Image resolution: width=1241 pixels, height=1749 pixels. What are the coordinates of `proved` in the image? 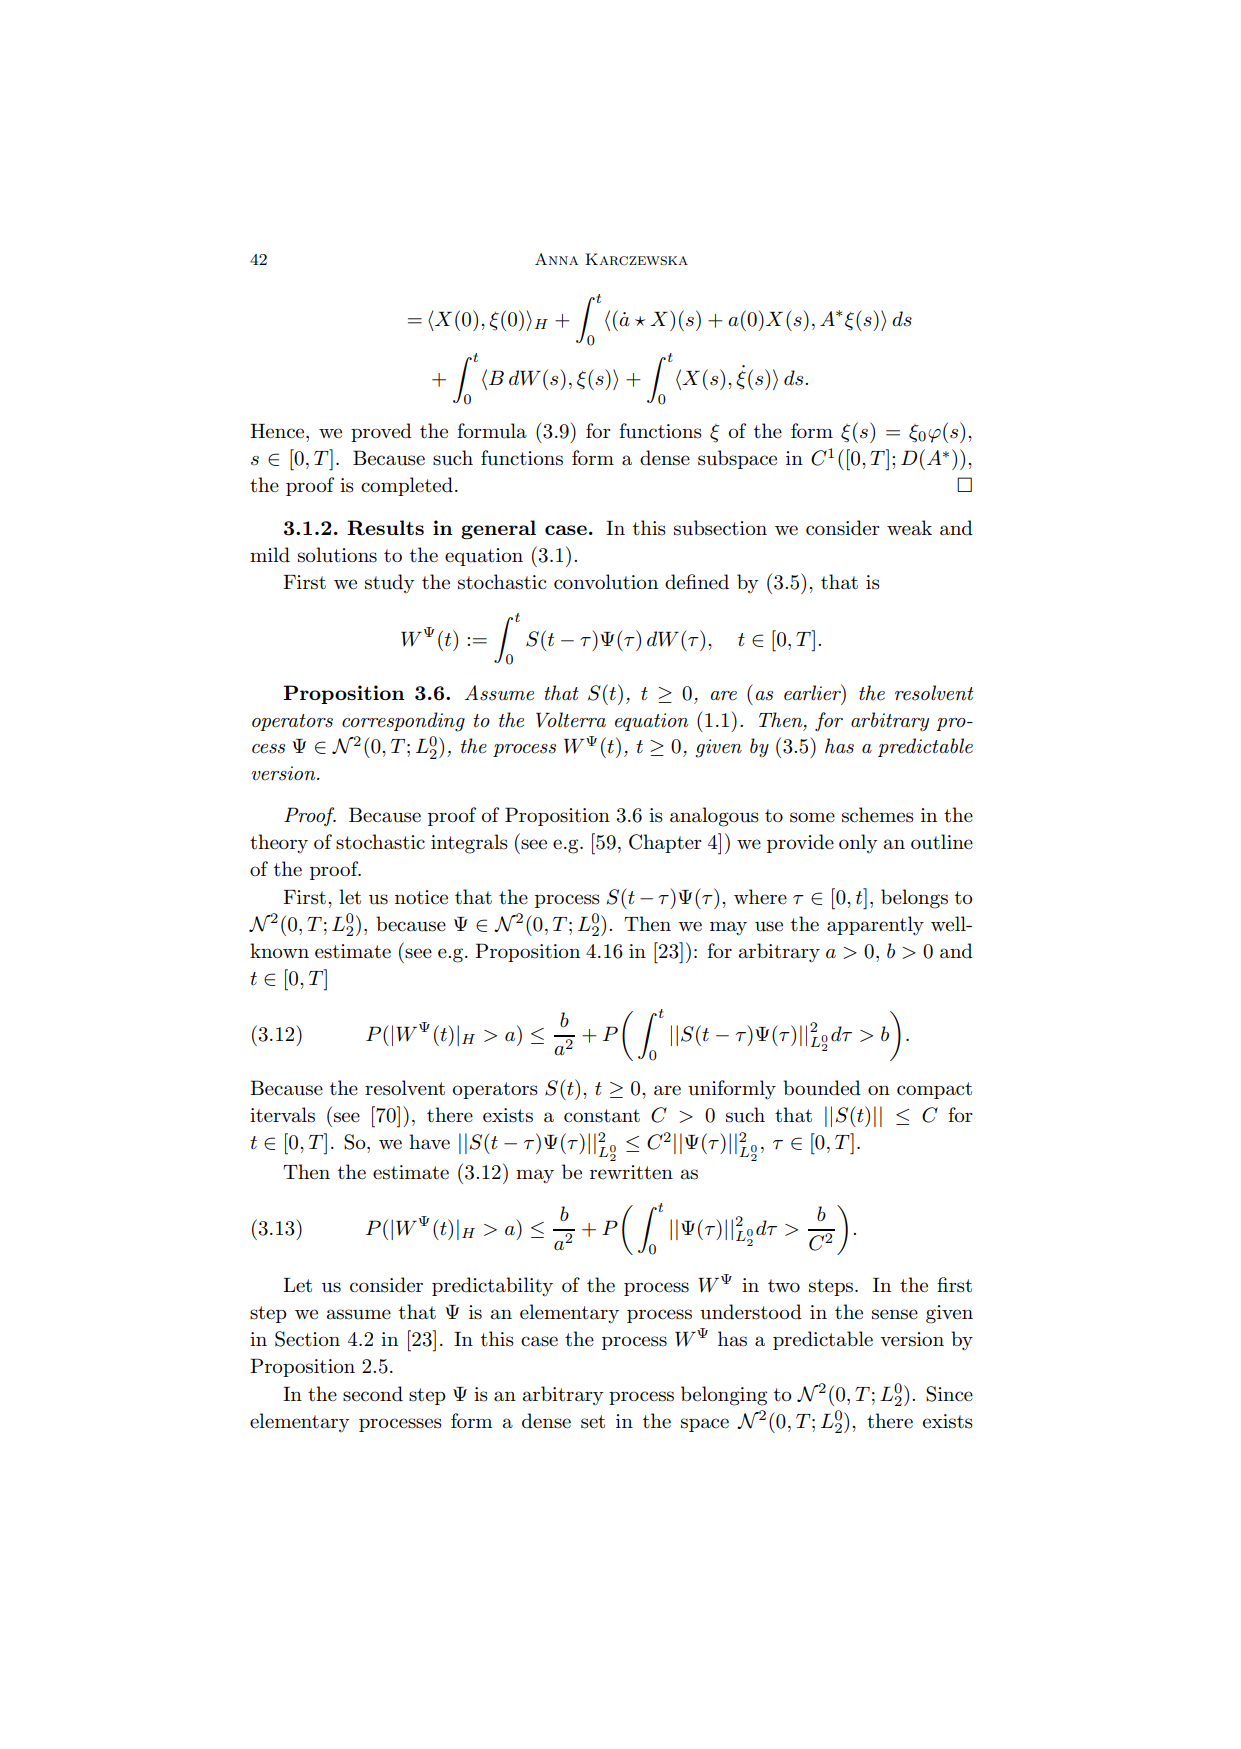 It's located at (381, 432).
